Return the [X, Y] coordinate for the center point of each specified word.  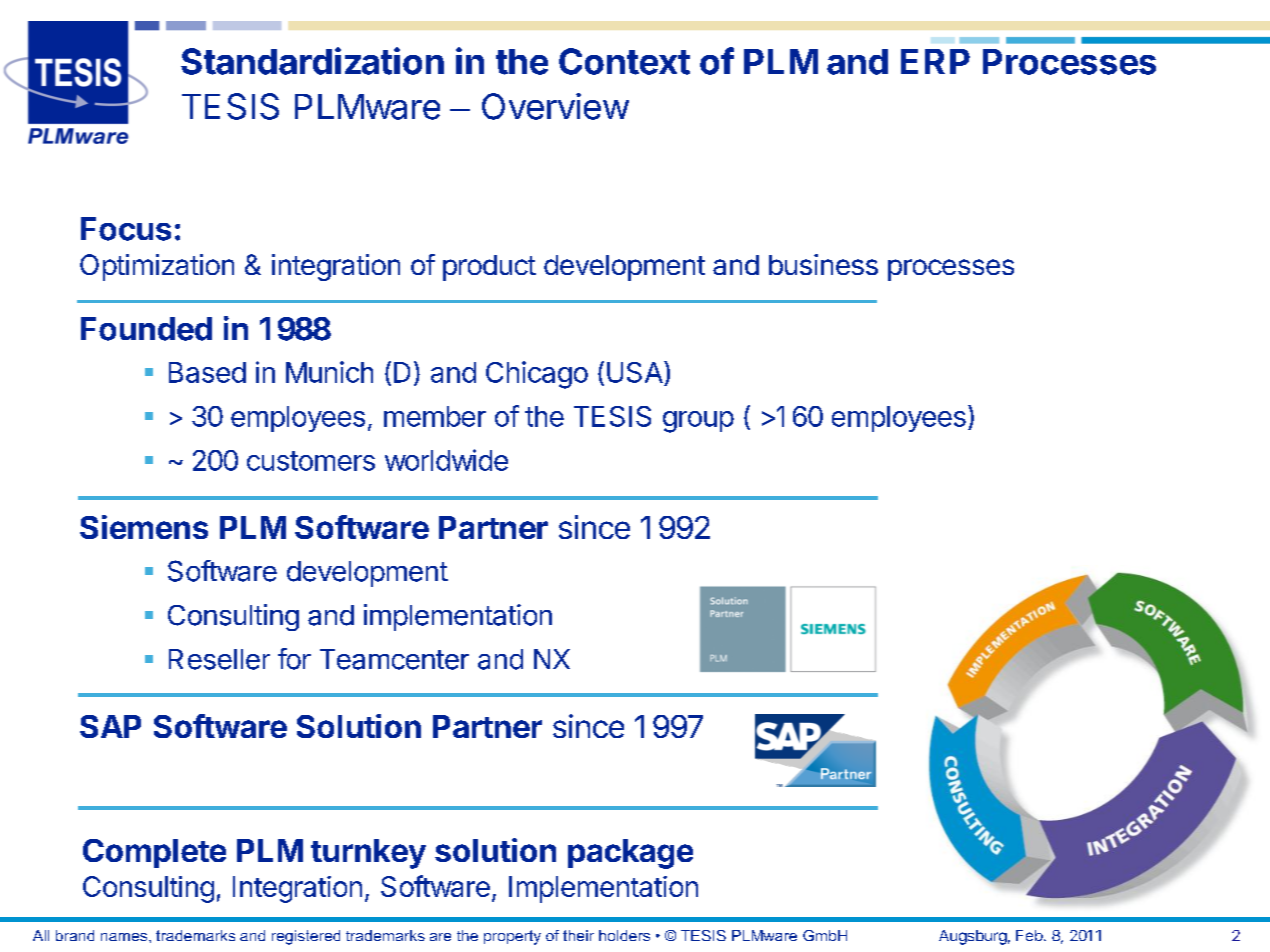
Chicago [537, 375]
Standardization [312, 61]
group [698, 422]
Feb [1029, 935]
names [125, 937]
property [512, 937]
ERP [935, 61]
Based [207, 372]
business [823, 264]
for [294, 659]
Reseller [219, 659]
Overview [555, 106]
